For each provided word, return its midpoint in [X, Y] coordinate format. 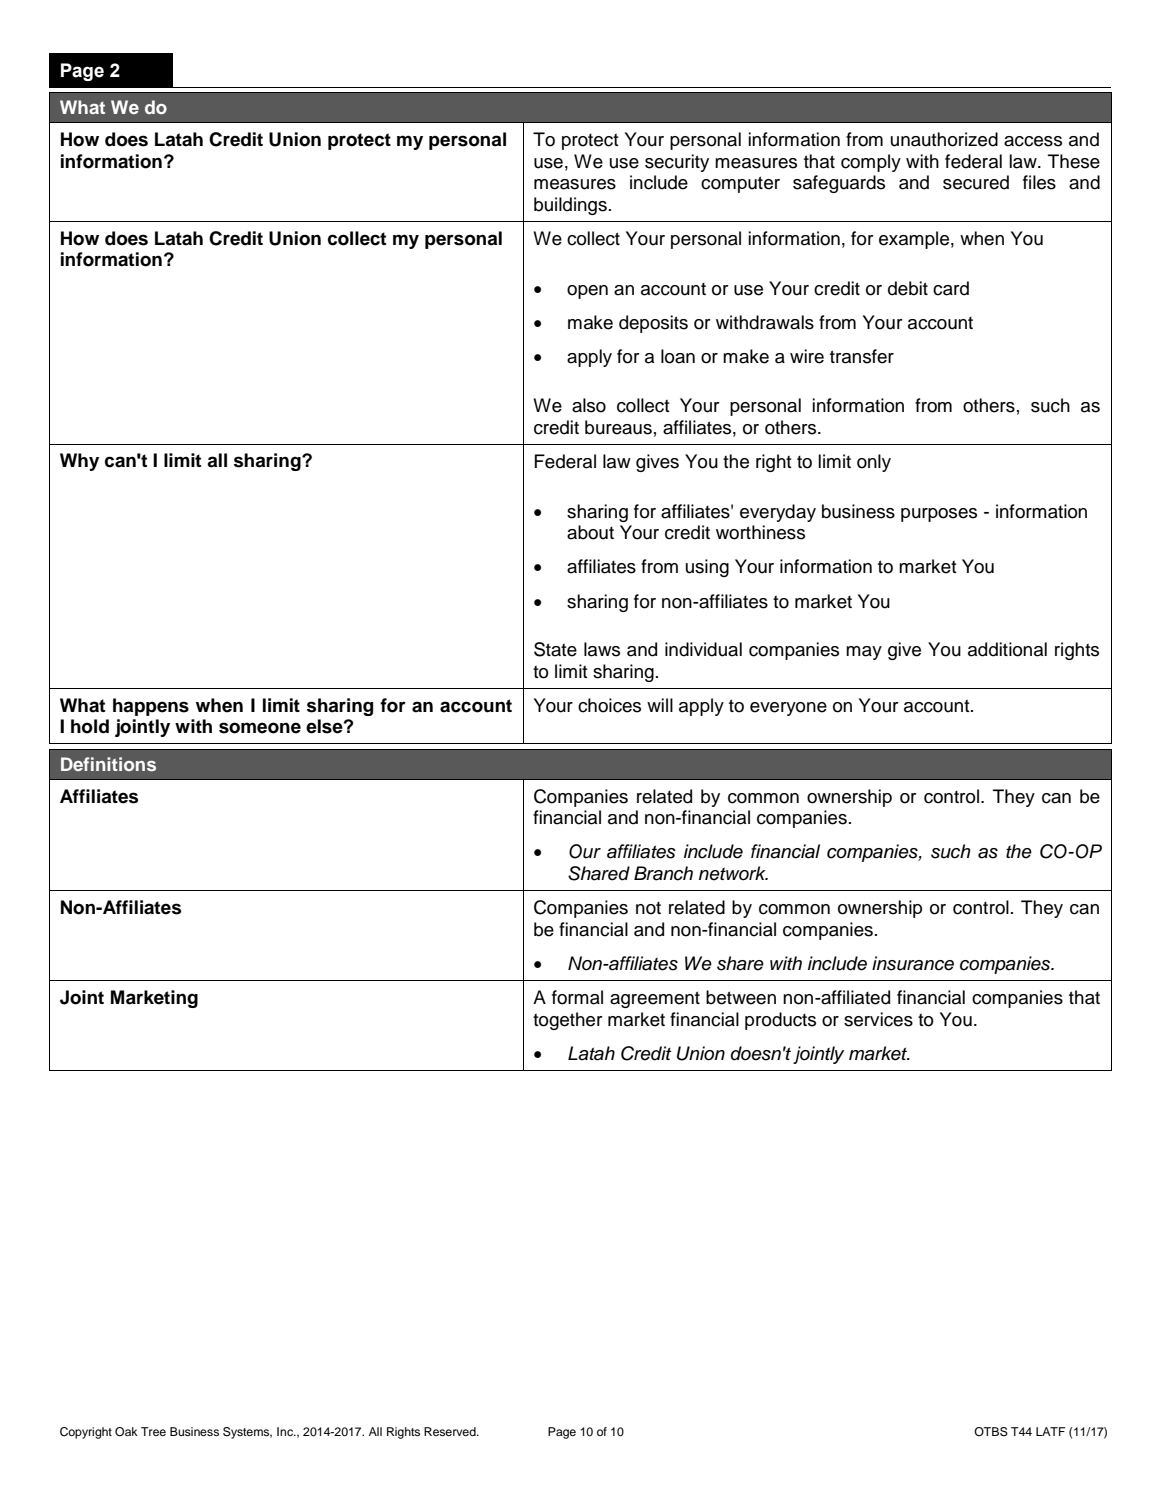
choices [609, 705]
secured [976, 182]
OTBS [991, 1432]
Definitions [108, 764]
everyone [788, 709]
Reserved [451, 1431]
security [677, 163]
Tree [153, 1431]
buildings [570, 206]
